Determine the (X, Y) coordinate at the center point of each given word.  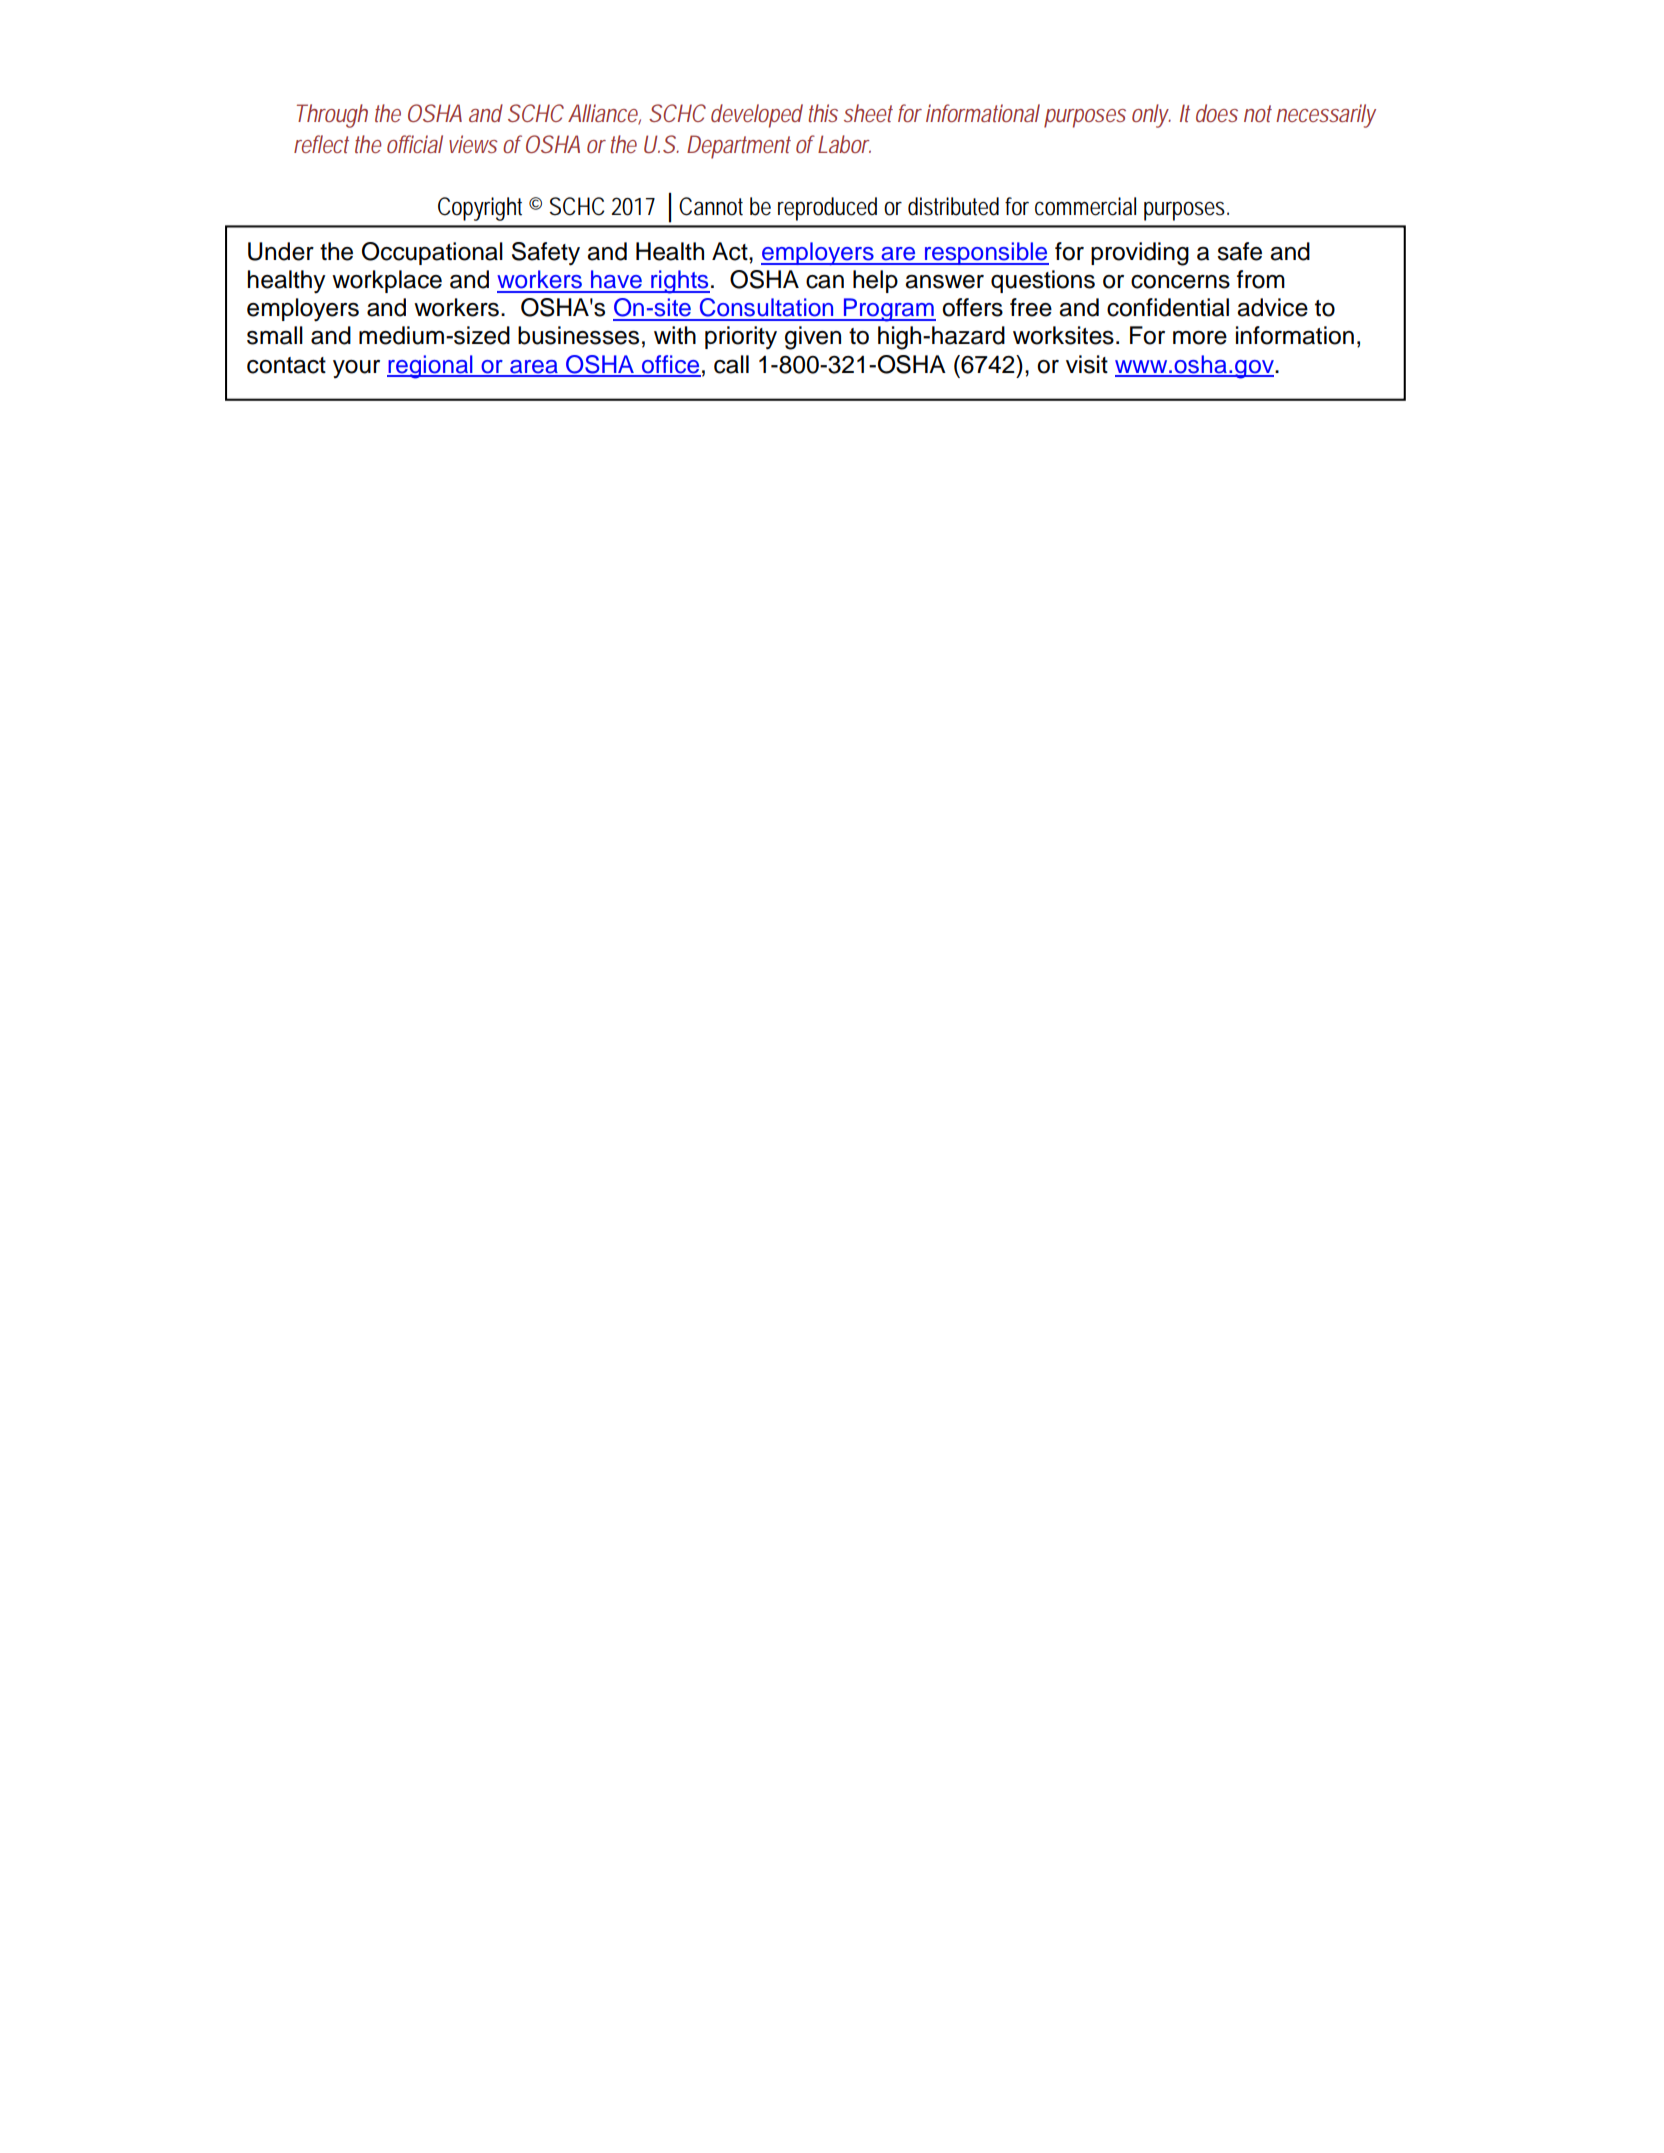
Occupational (432, 253)
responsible (985, 253)
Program (888, 310)
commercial (1085, 206)
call (731, 364)
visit (1087, 364)
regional (431, 367)
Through (332, 116)
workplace (387, 281)
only (1151, 116)
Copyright (480, 209)
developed (757, 116)
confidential (1168, 307)
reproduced (827, 209)
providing (1140, 254)
